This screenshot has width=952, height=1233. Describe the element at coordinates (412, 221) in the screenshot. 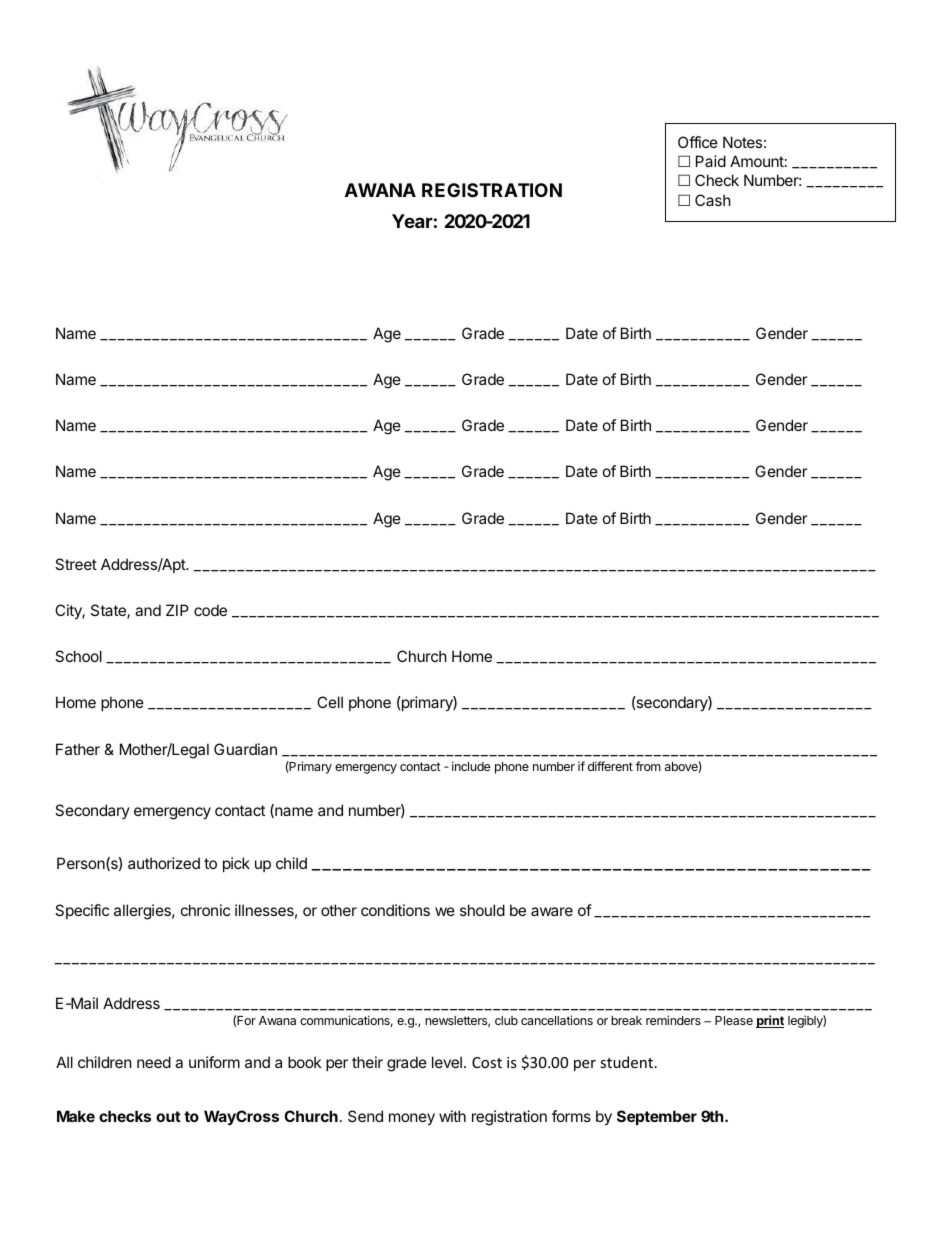

I see `Year` at that location.
